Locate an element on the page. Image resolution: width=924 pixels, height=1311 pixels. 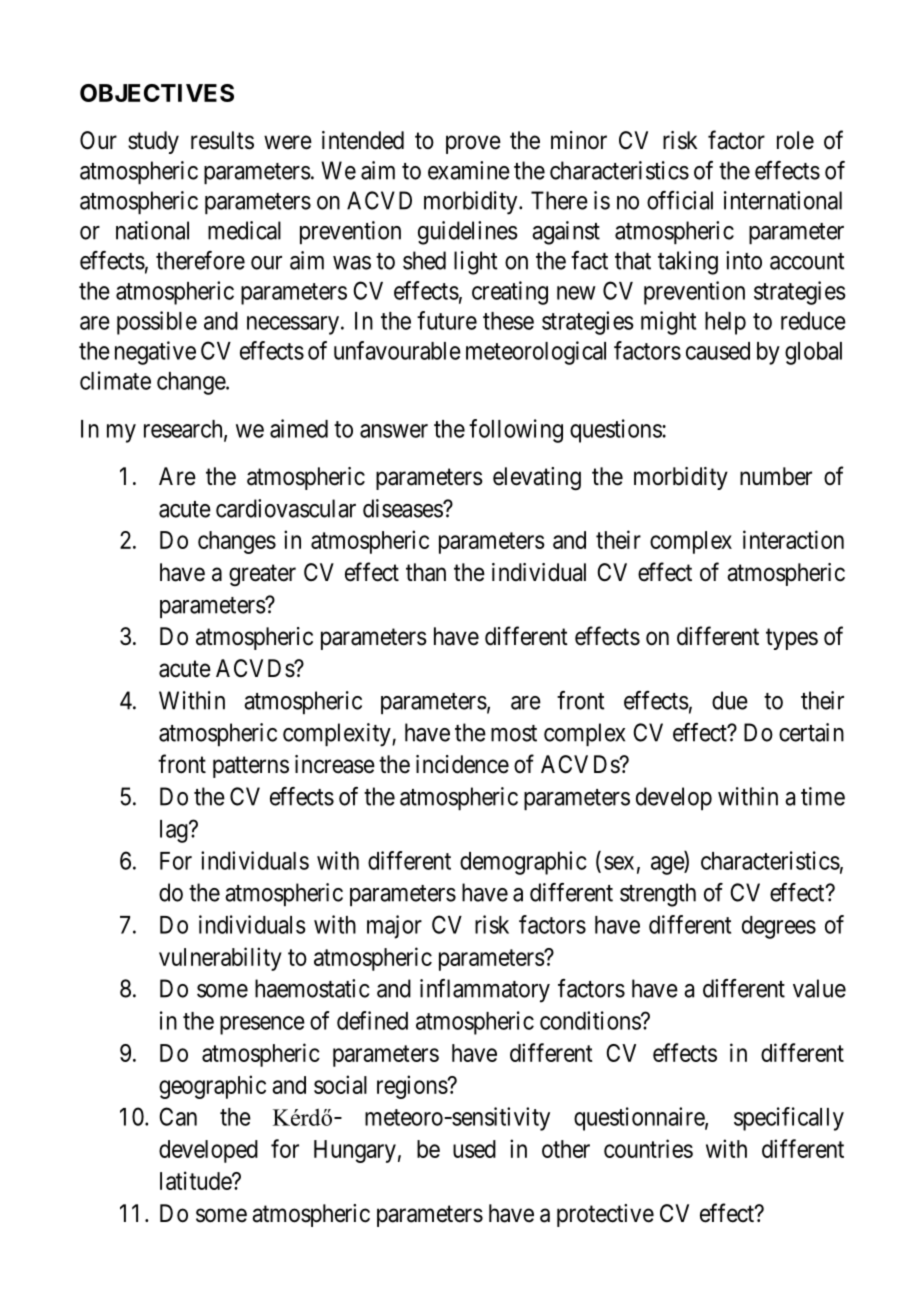
incidence is located at coordinates (462, 764).
